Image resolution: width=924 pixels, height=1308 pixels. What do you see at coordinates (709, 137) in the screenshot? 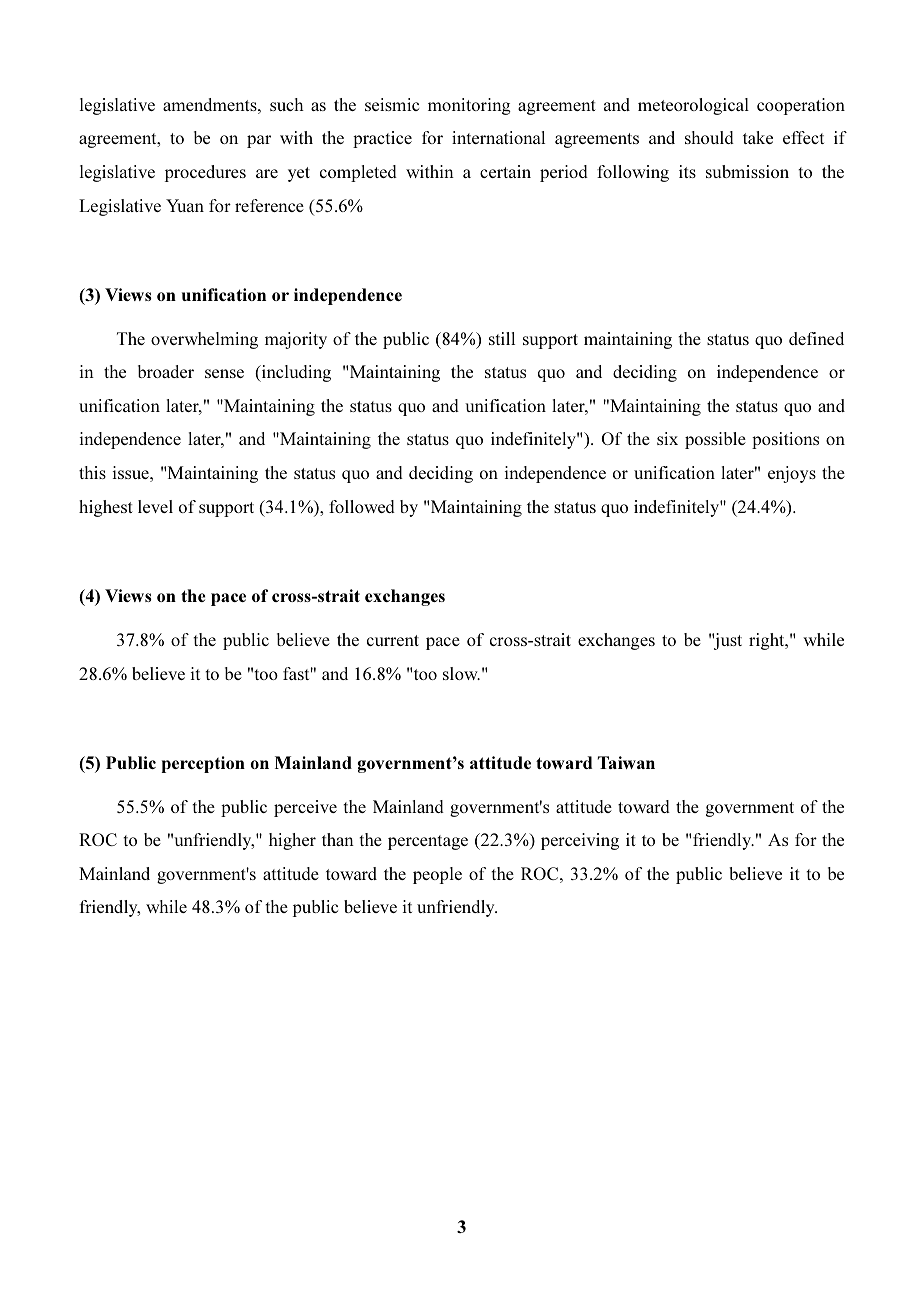
I see `should` at bounding box center [709, 137].
